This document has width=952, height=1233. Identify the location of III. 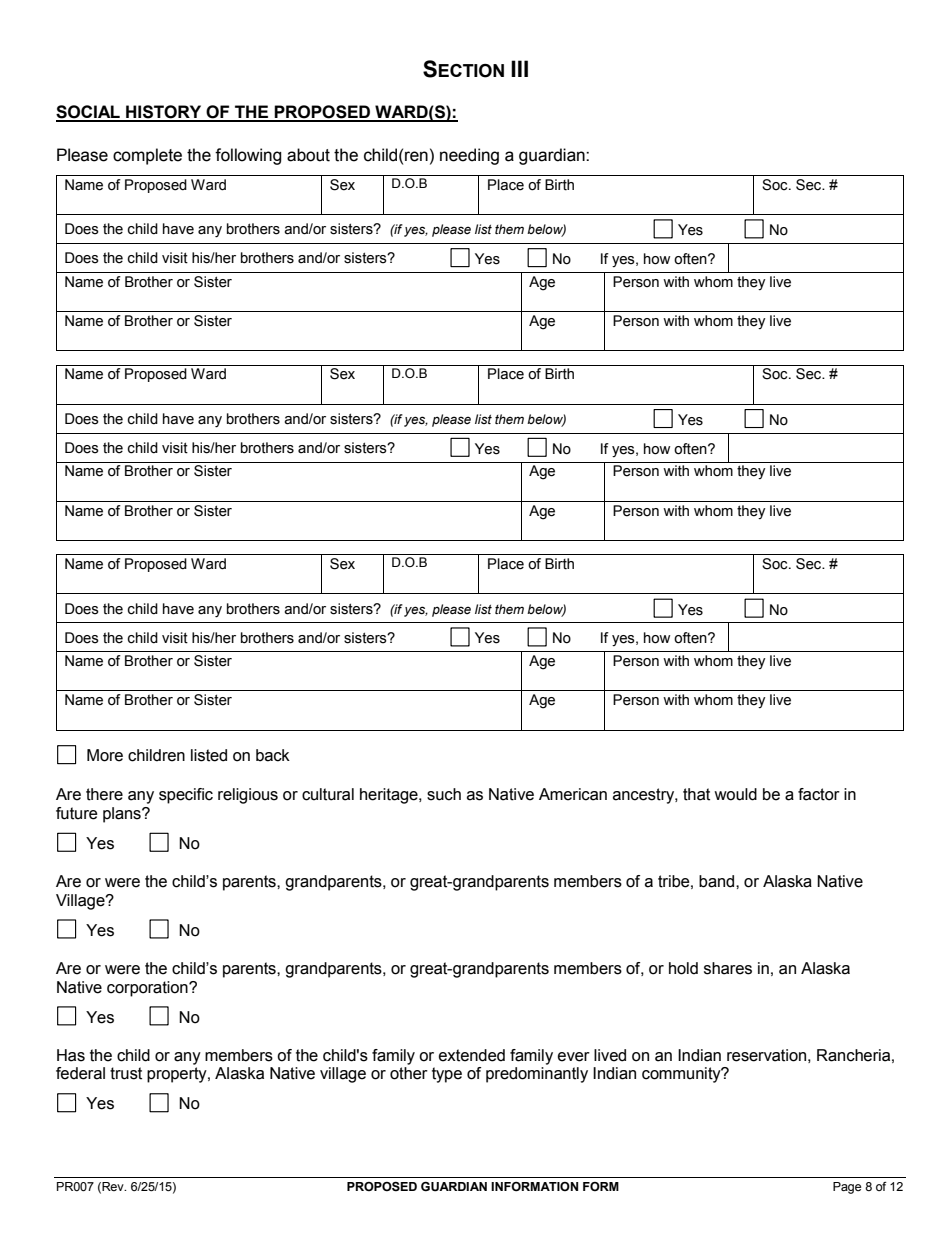
(519, 68).
